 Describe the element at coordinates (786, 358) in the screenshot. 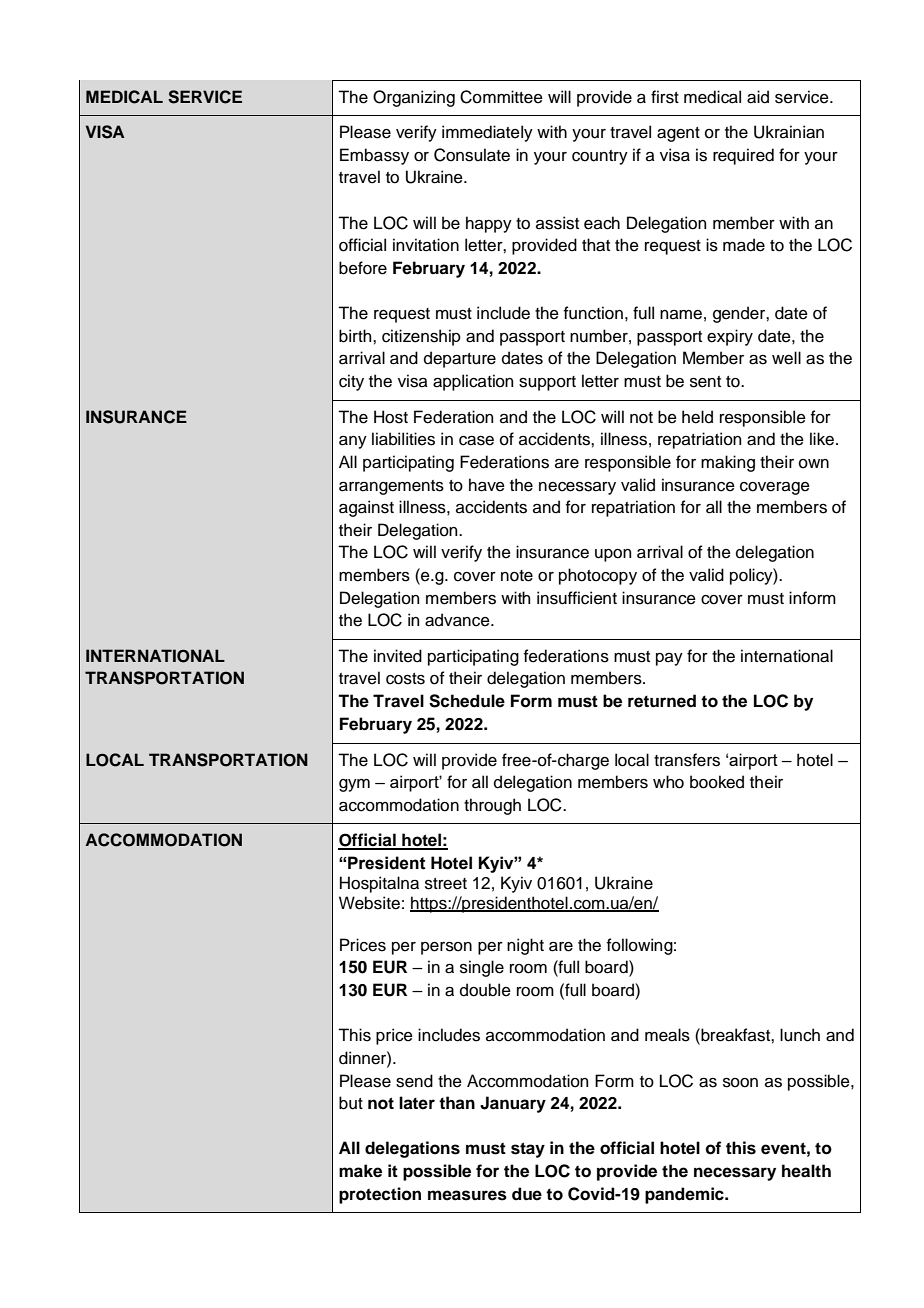

I see `well` at that location.
